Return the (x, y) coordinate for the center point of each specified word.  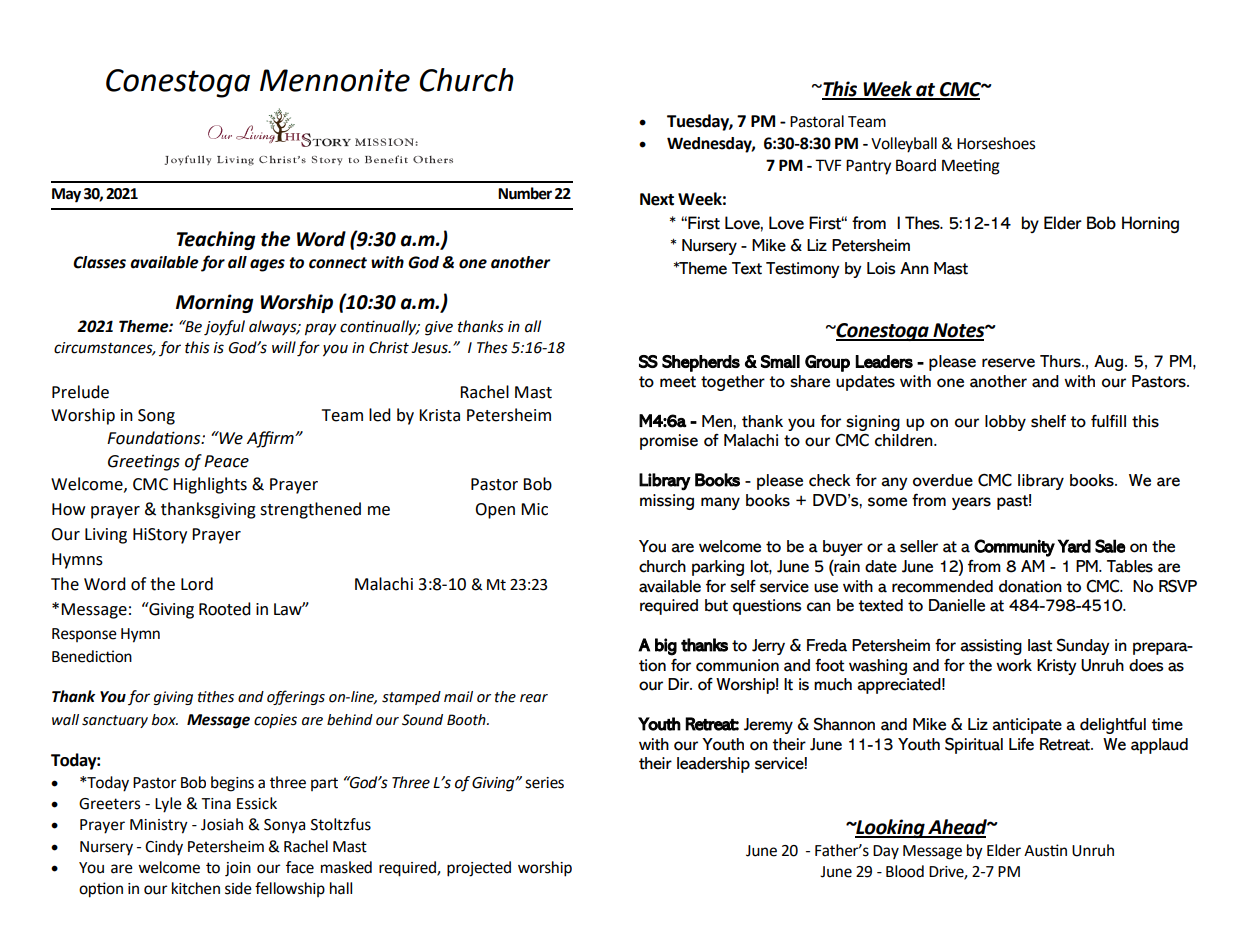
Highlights (210, 485)
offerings (296, 697)
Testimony (803, 270)
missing (667, 502)
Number (525, 193)
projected (479, 869)
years (971, 503)
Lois (881, 268)
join (238, 869)
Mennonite (335, 80)
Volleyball (904, 145)
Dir (680, 684)
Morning (215, 303)
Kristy (1057, 667)
